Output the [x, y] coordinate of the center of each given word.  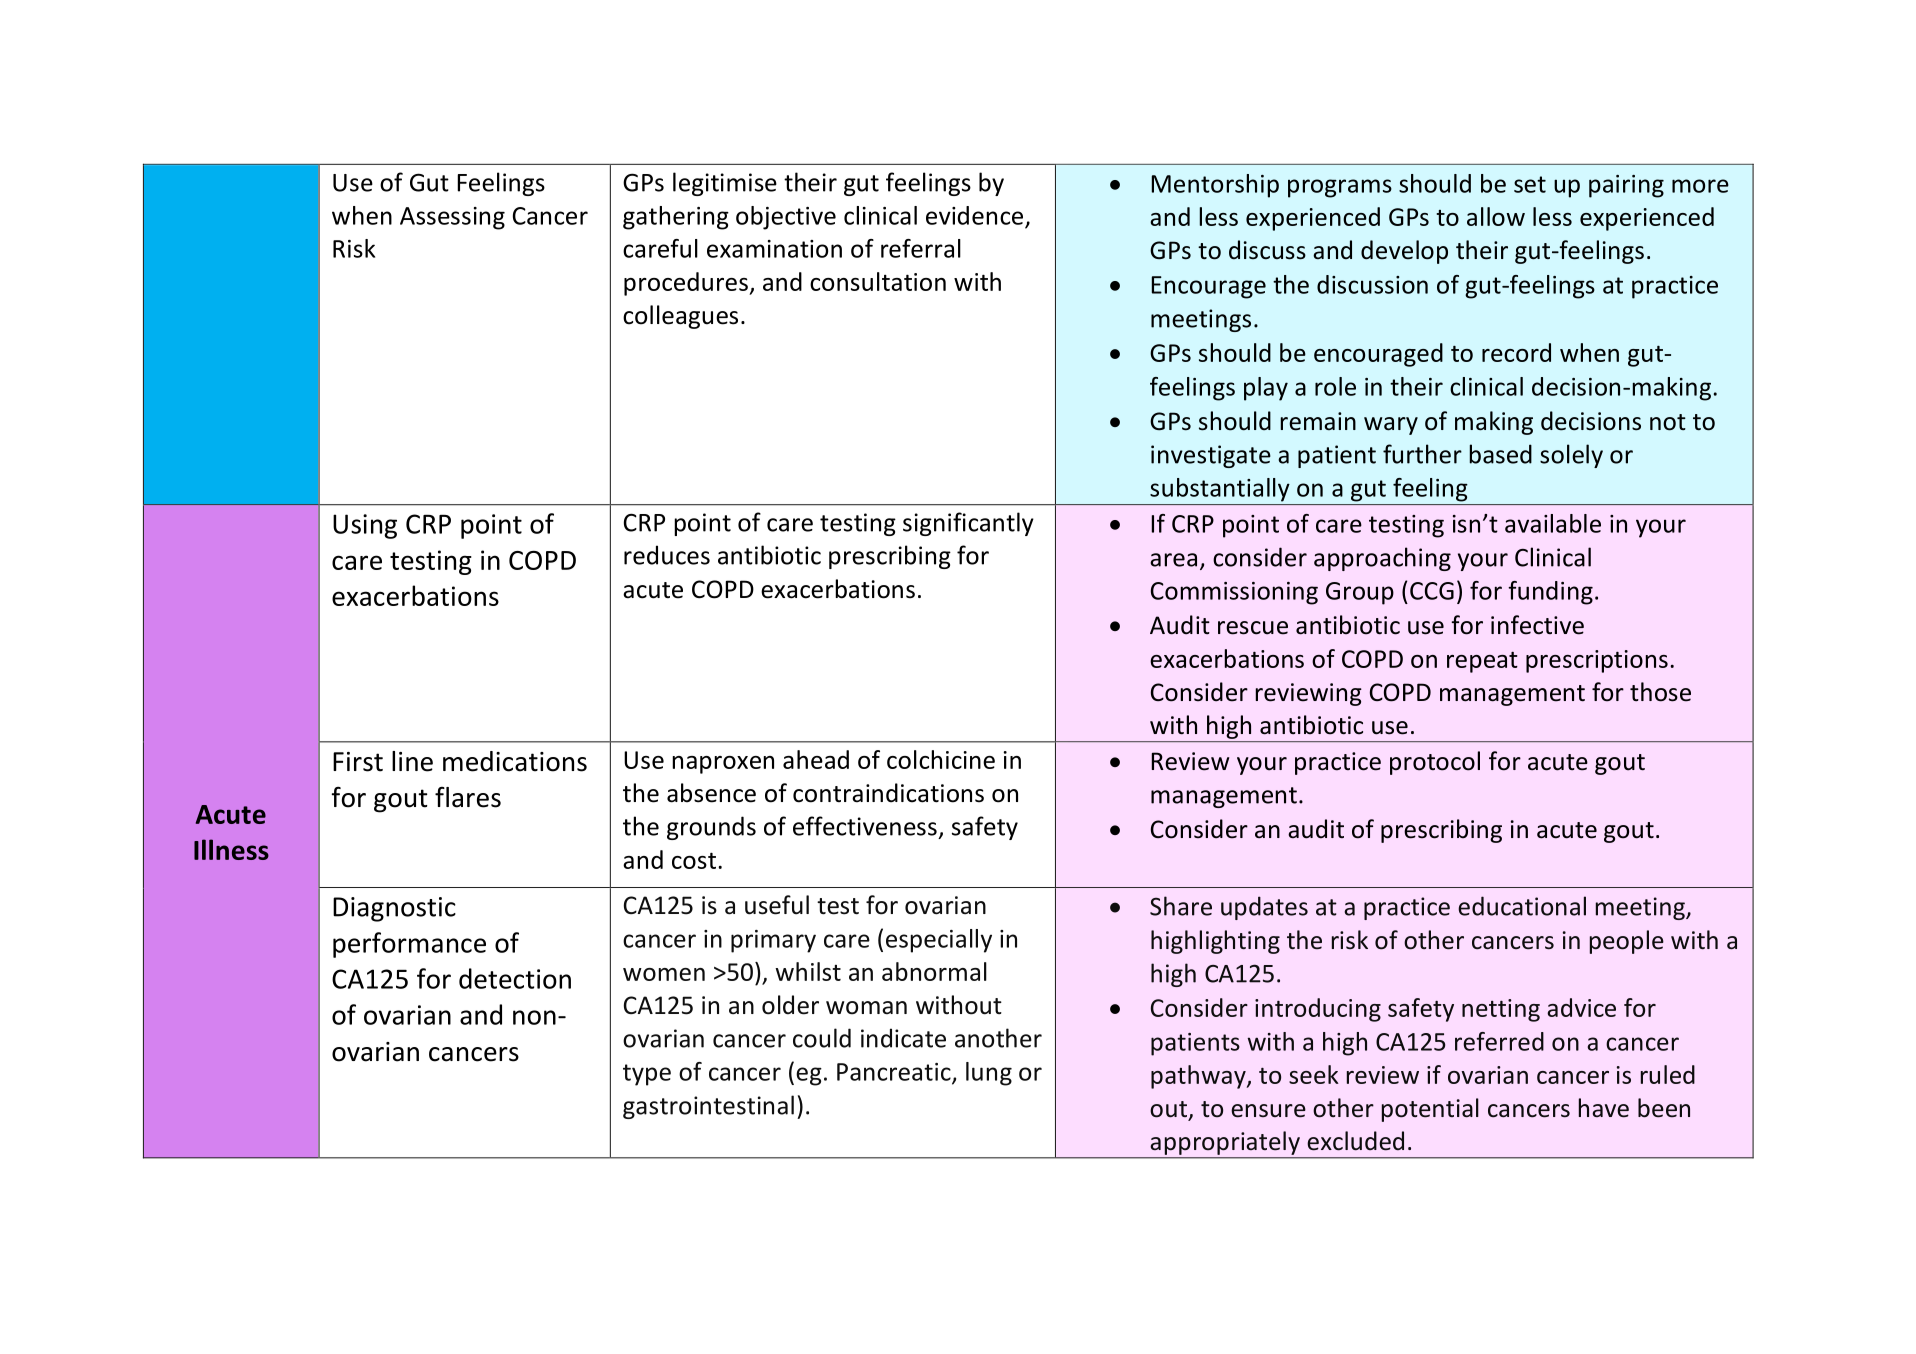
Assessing [452, 218]
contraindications [888, 793]
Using [365, 526]
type [647, 1075]
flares [468, 797]
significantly [968, 524]
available [1553, 523]
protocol [1435, 763]
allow [1496, 216]
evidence [974, 215]
